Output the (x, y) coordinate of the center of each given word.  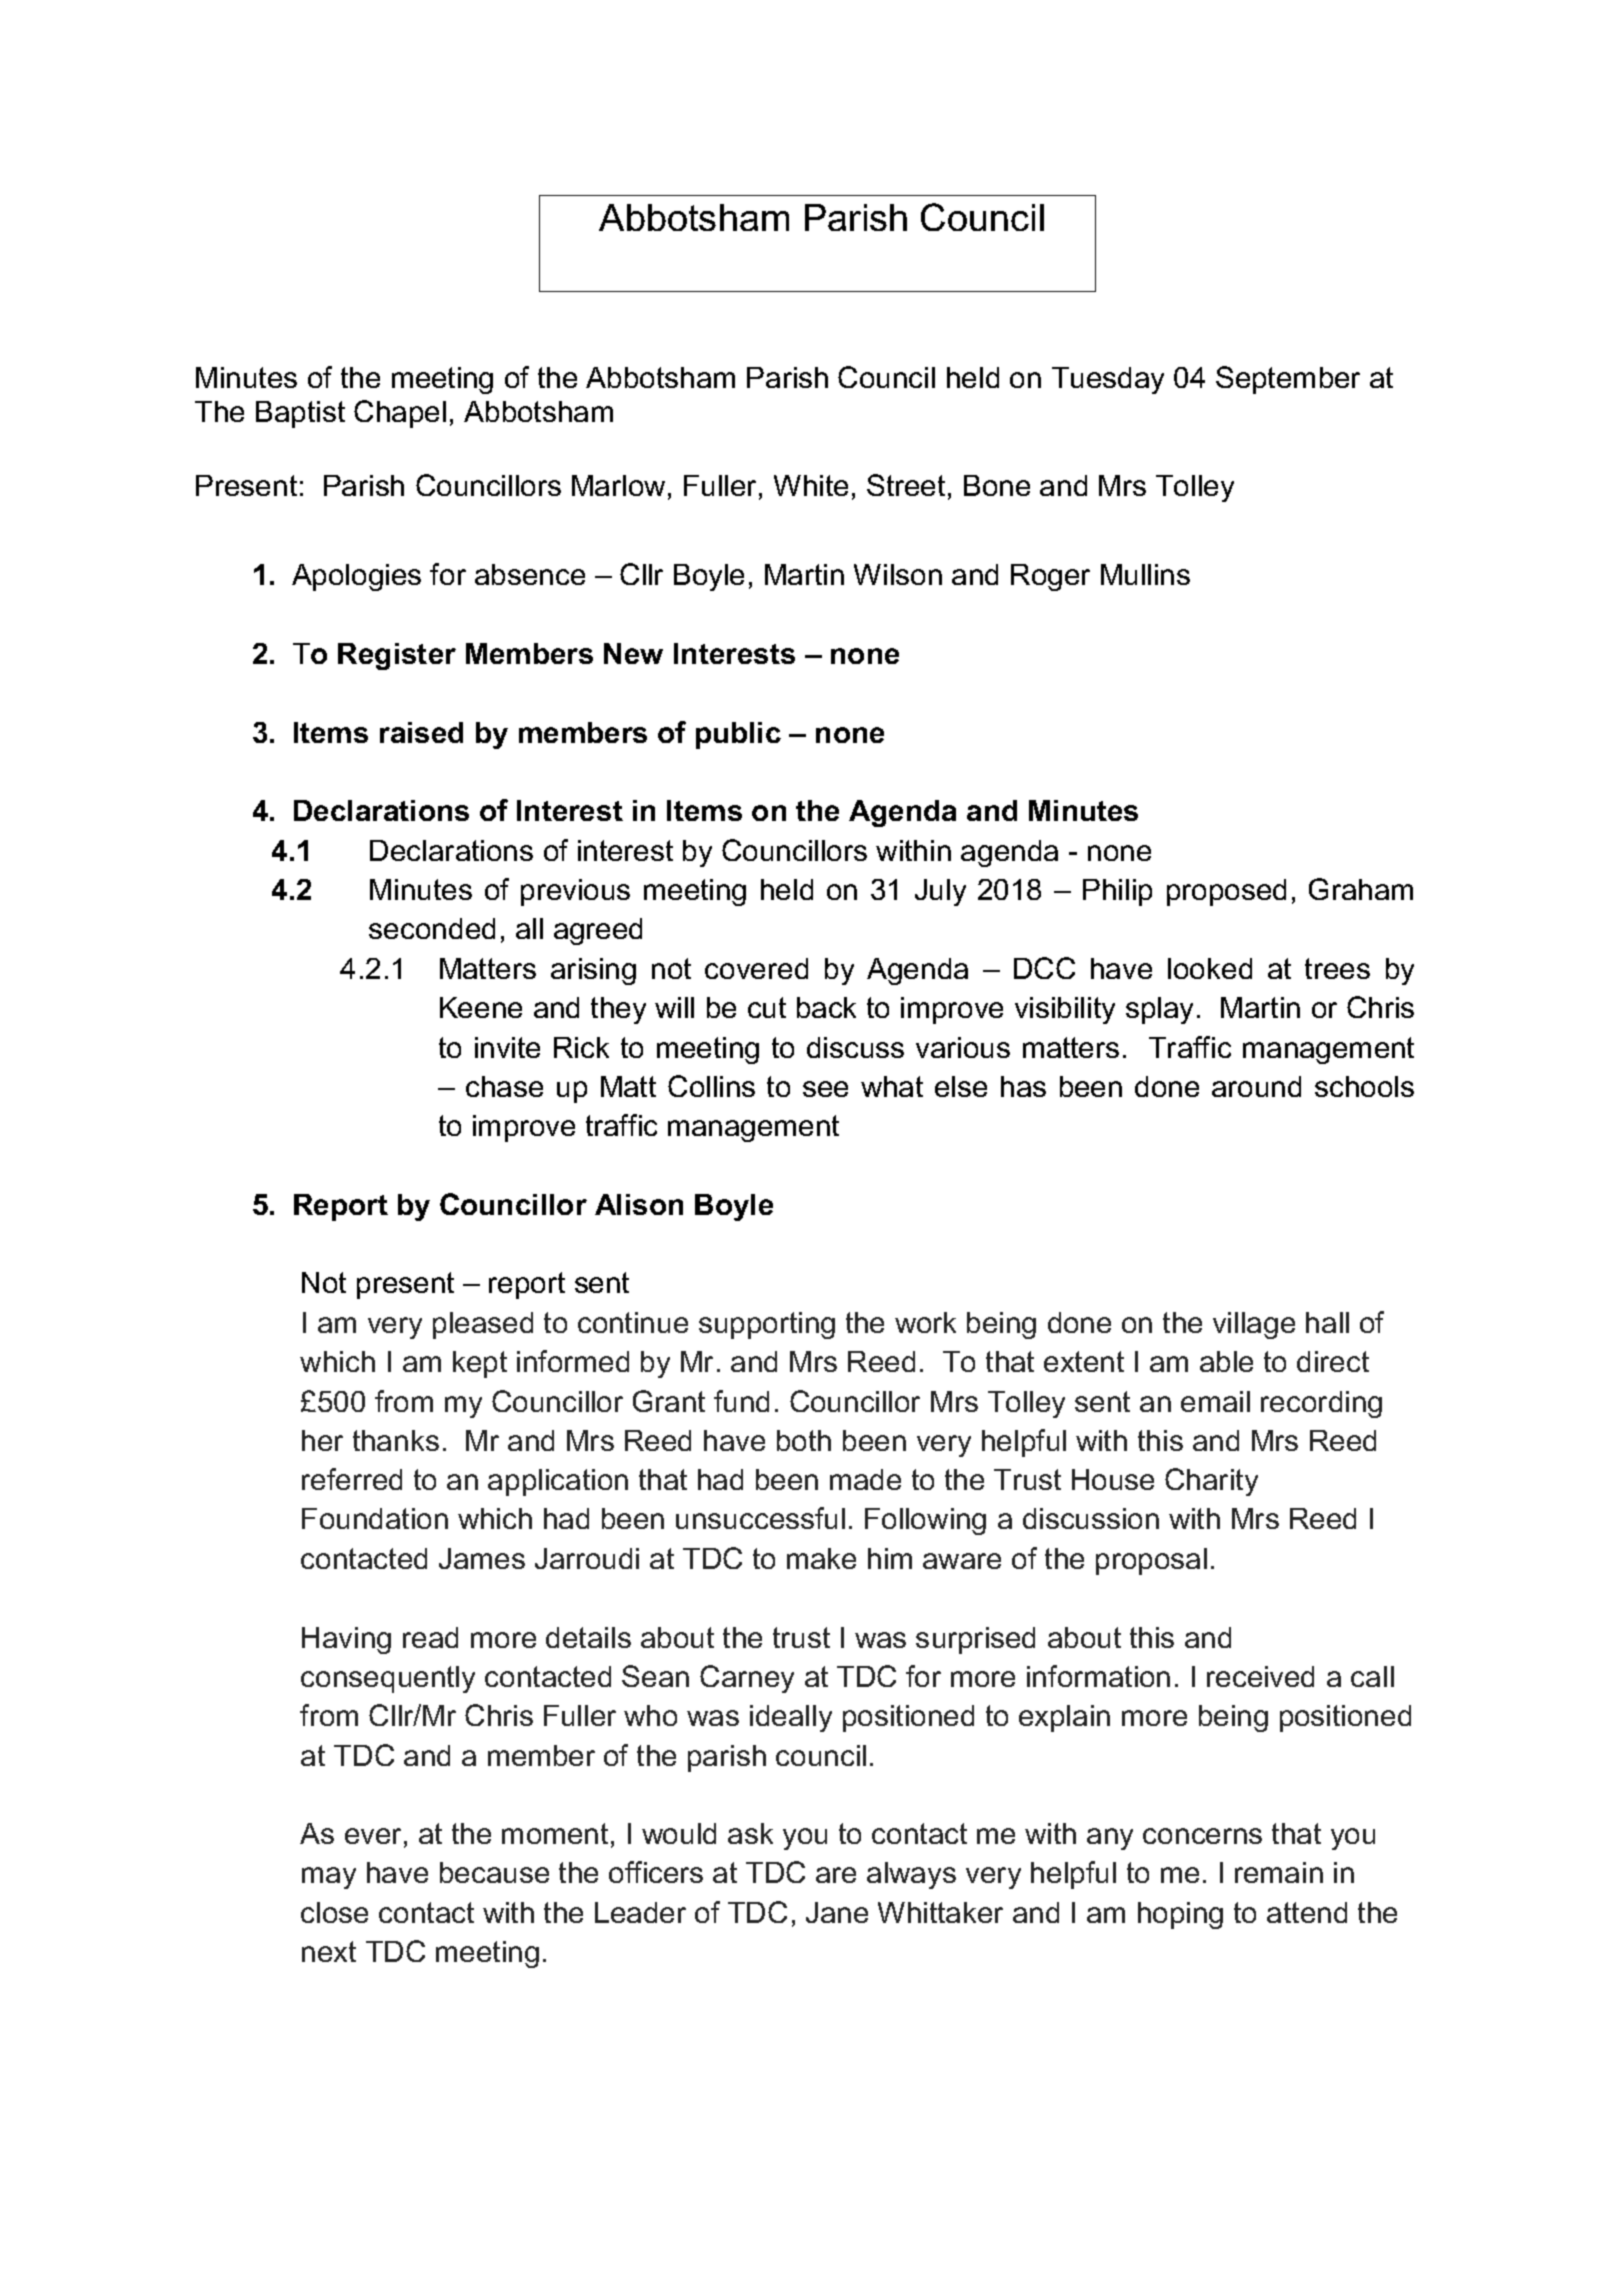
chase (504, 1086)
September (1288, 380)
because (494, 1872)
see (825, 1089)
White (811, 485)
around (1256, 1086)
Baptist (300, 414)
